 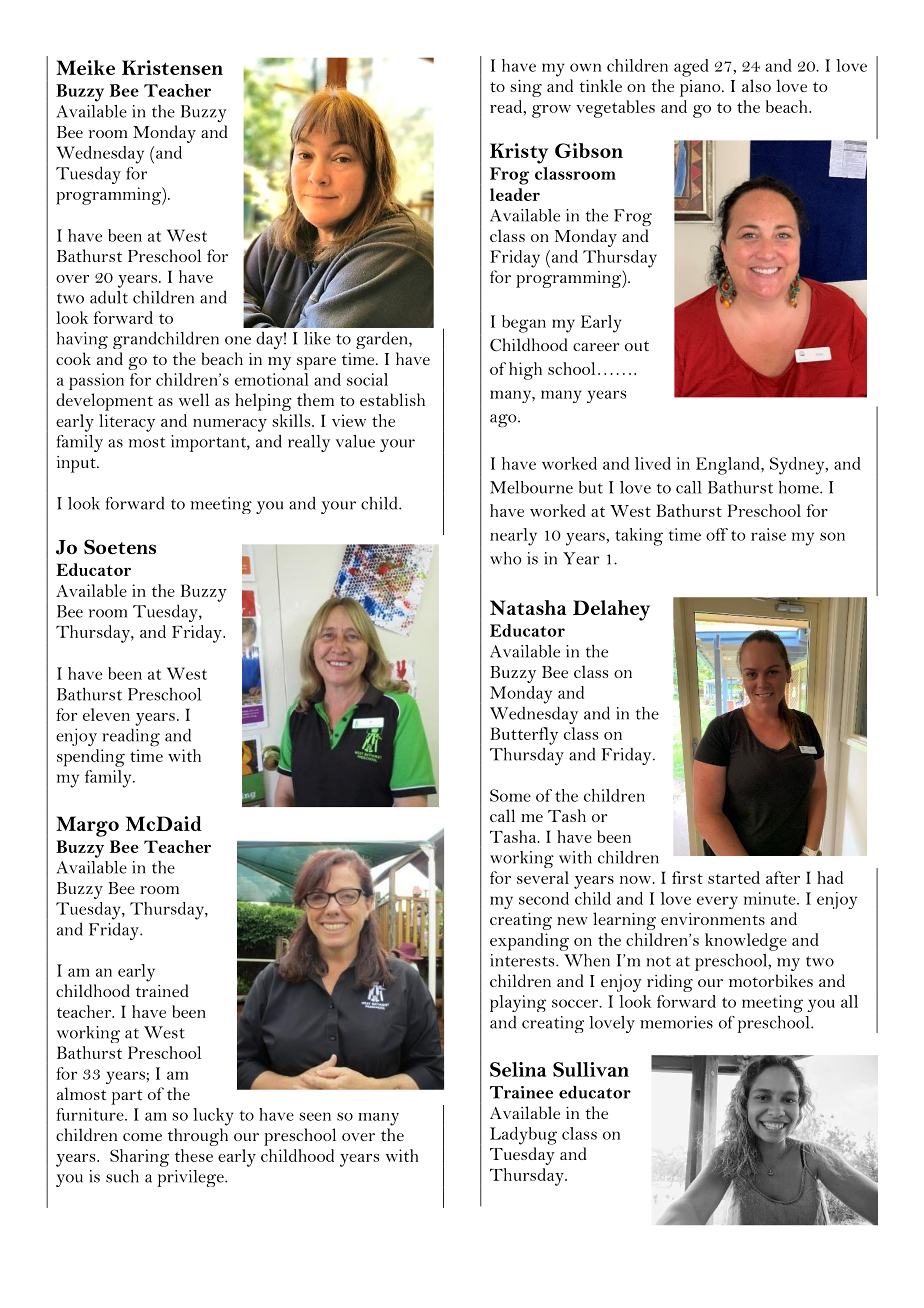 What do you see at coordinates (85, 67) in the document?
I see `Meike` at bounding box center [85, 67].
